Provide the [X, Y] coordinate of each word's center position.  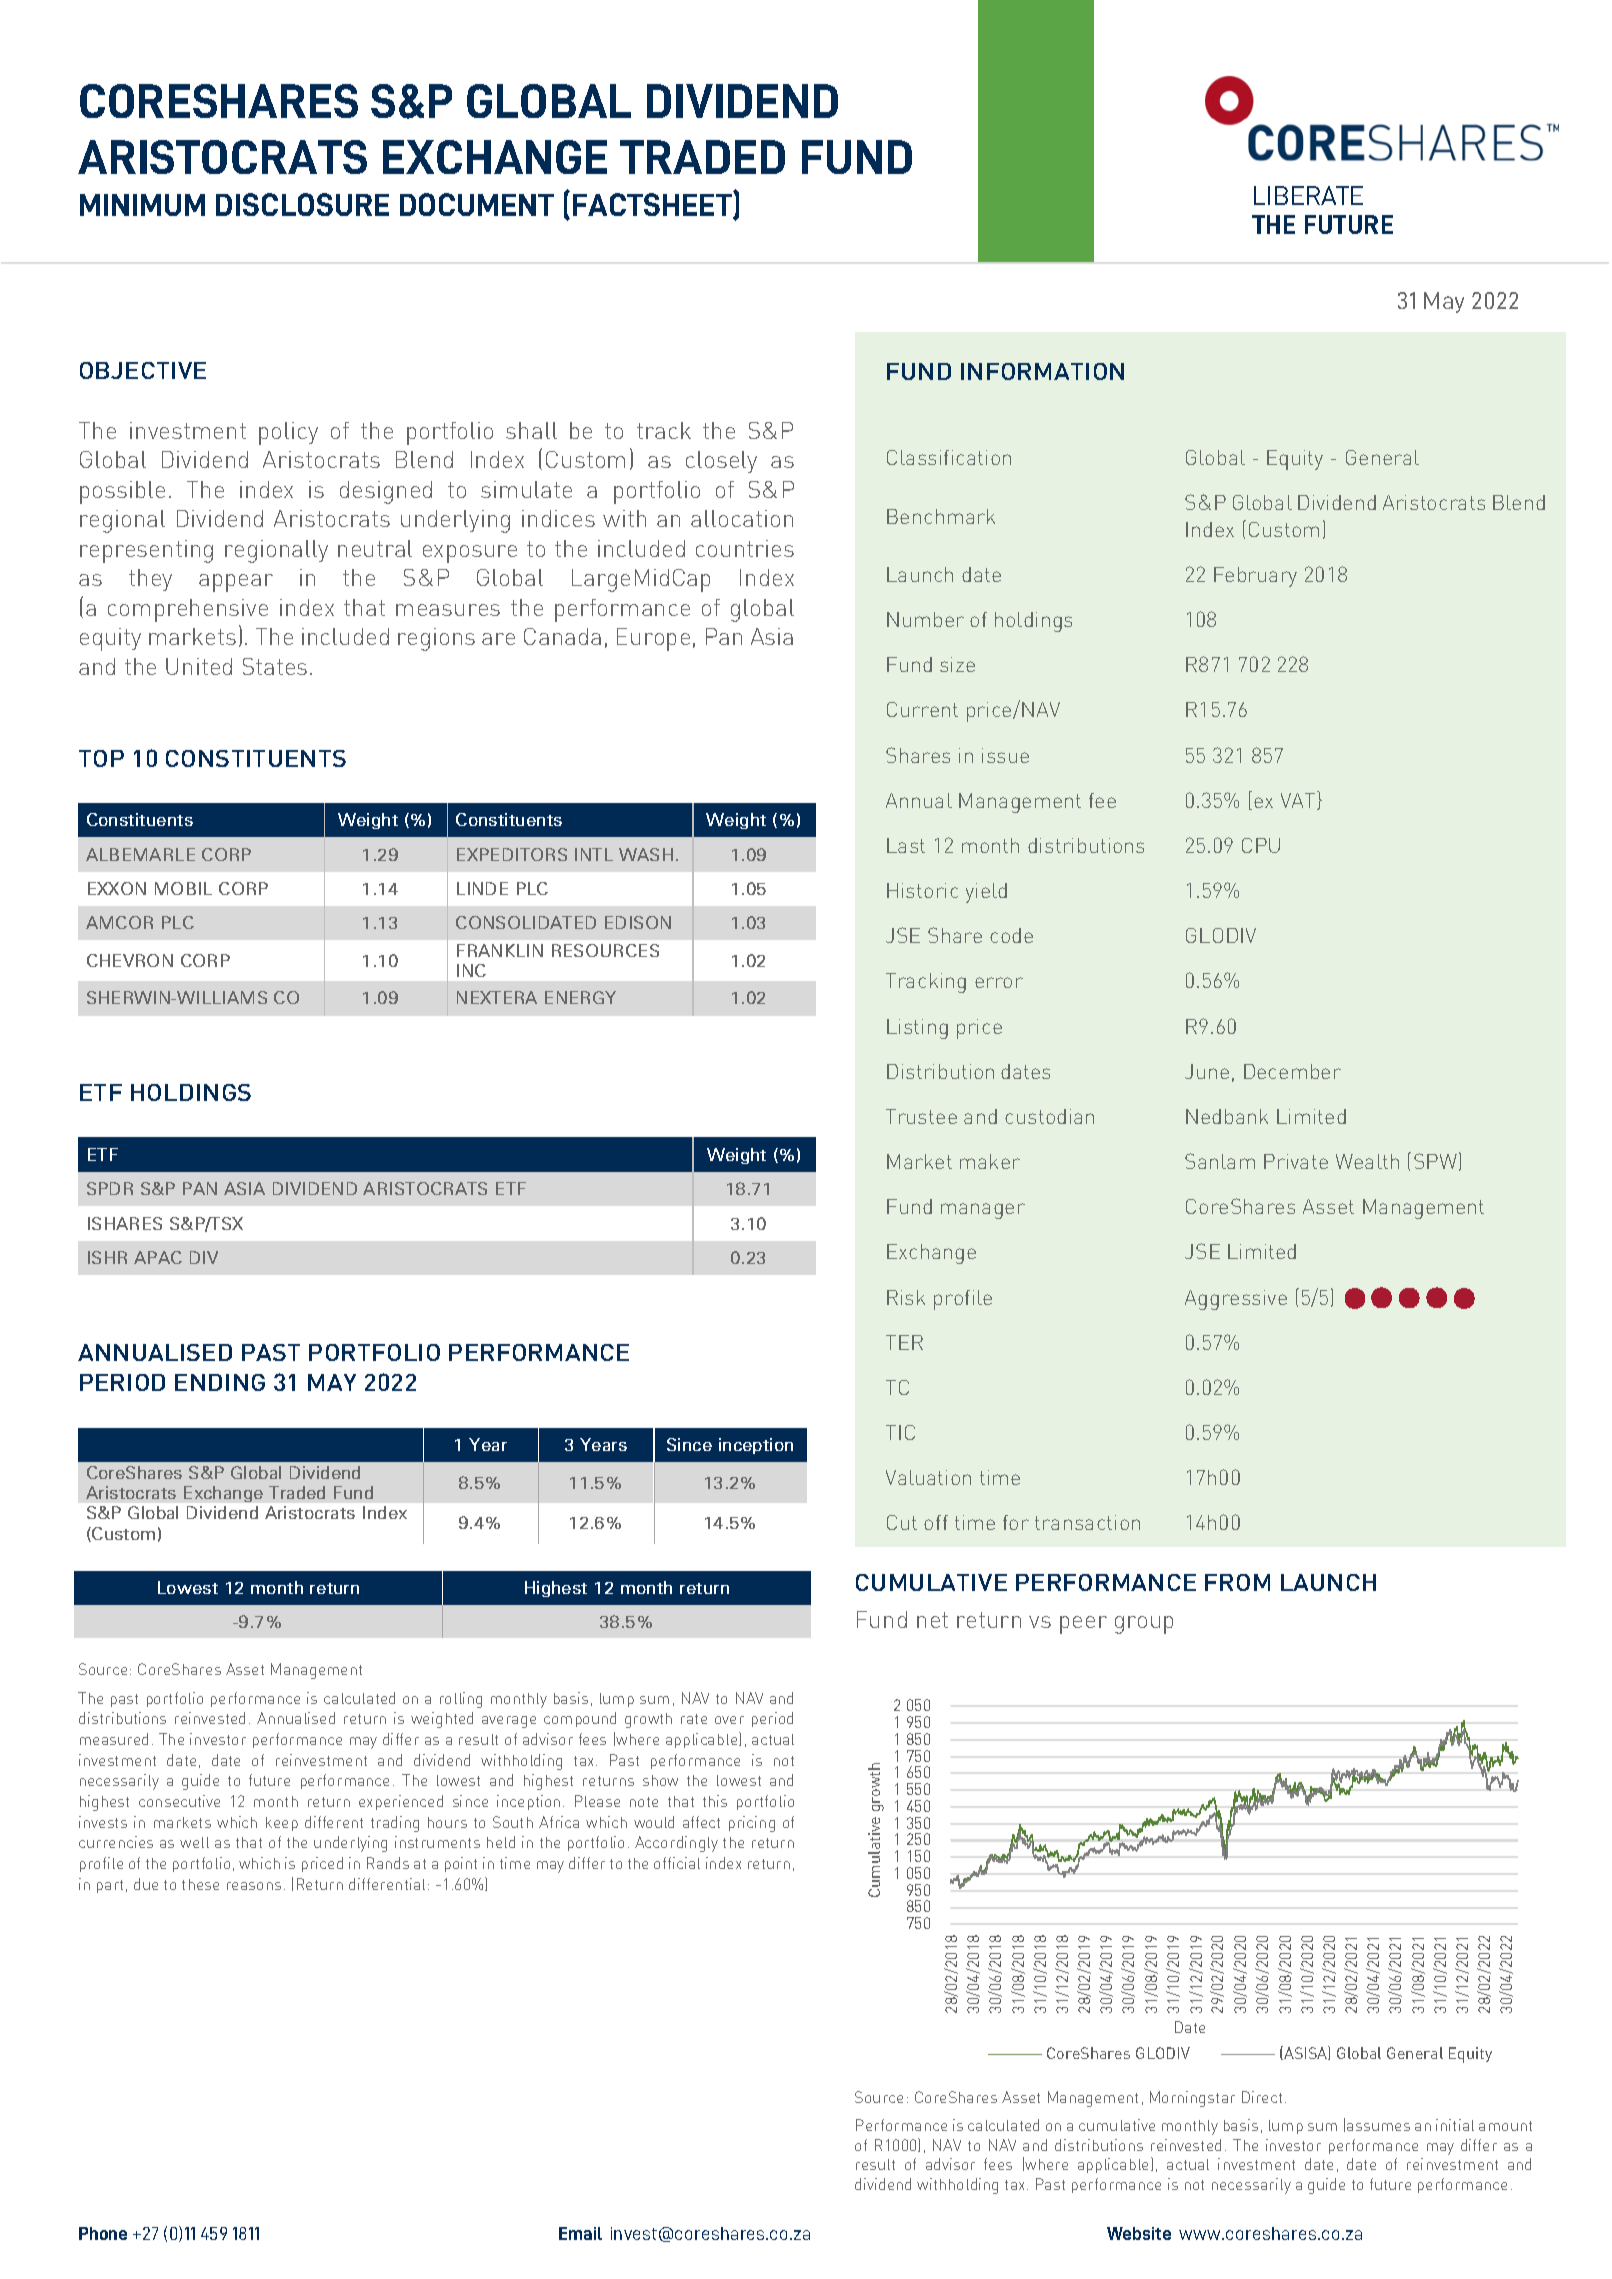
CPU [1261, 845]
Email [580, 2233]
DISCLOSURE [302, 204]
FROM [1237, 1582]
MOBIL [183, 888]
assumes [1378, 2127]
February [1255, 577]
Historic [922, 890]
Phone [103, 2233]
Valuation [928, 1477]
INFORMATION [1042, 371]
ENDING [220, 1382]
